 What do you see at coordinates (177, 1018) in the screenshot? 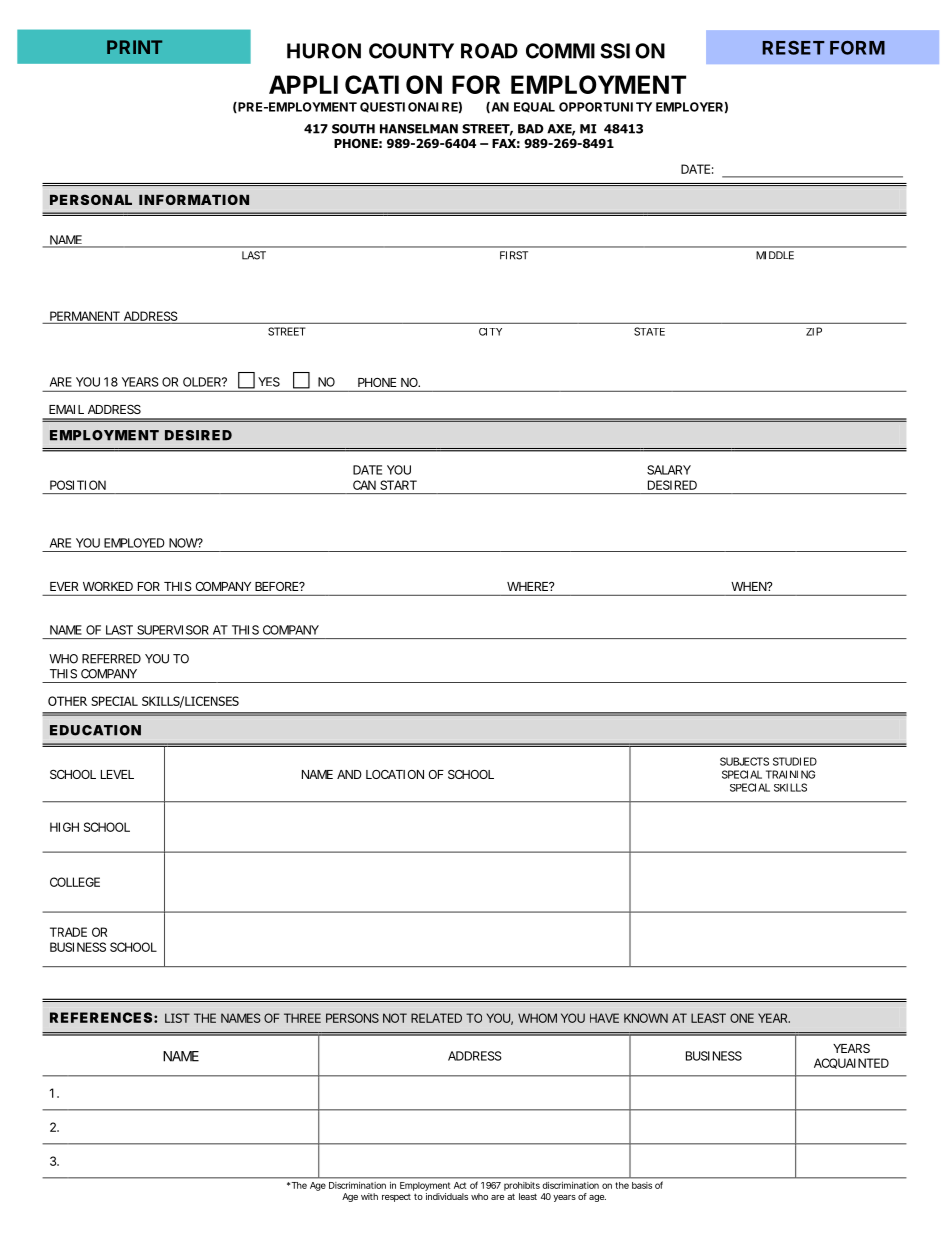
I see `LIST` at bounding box center [177, 1018].
